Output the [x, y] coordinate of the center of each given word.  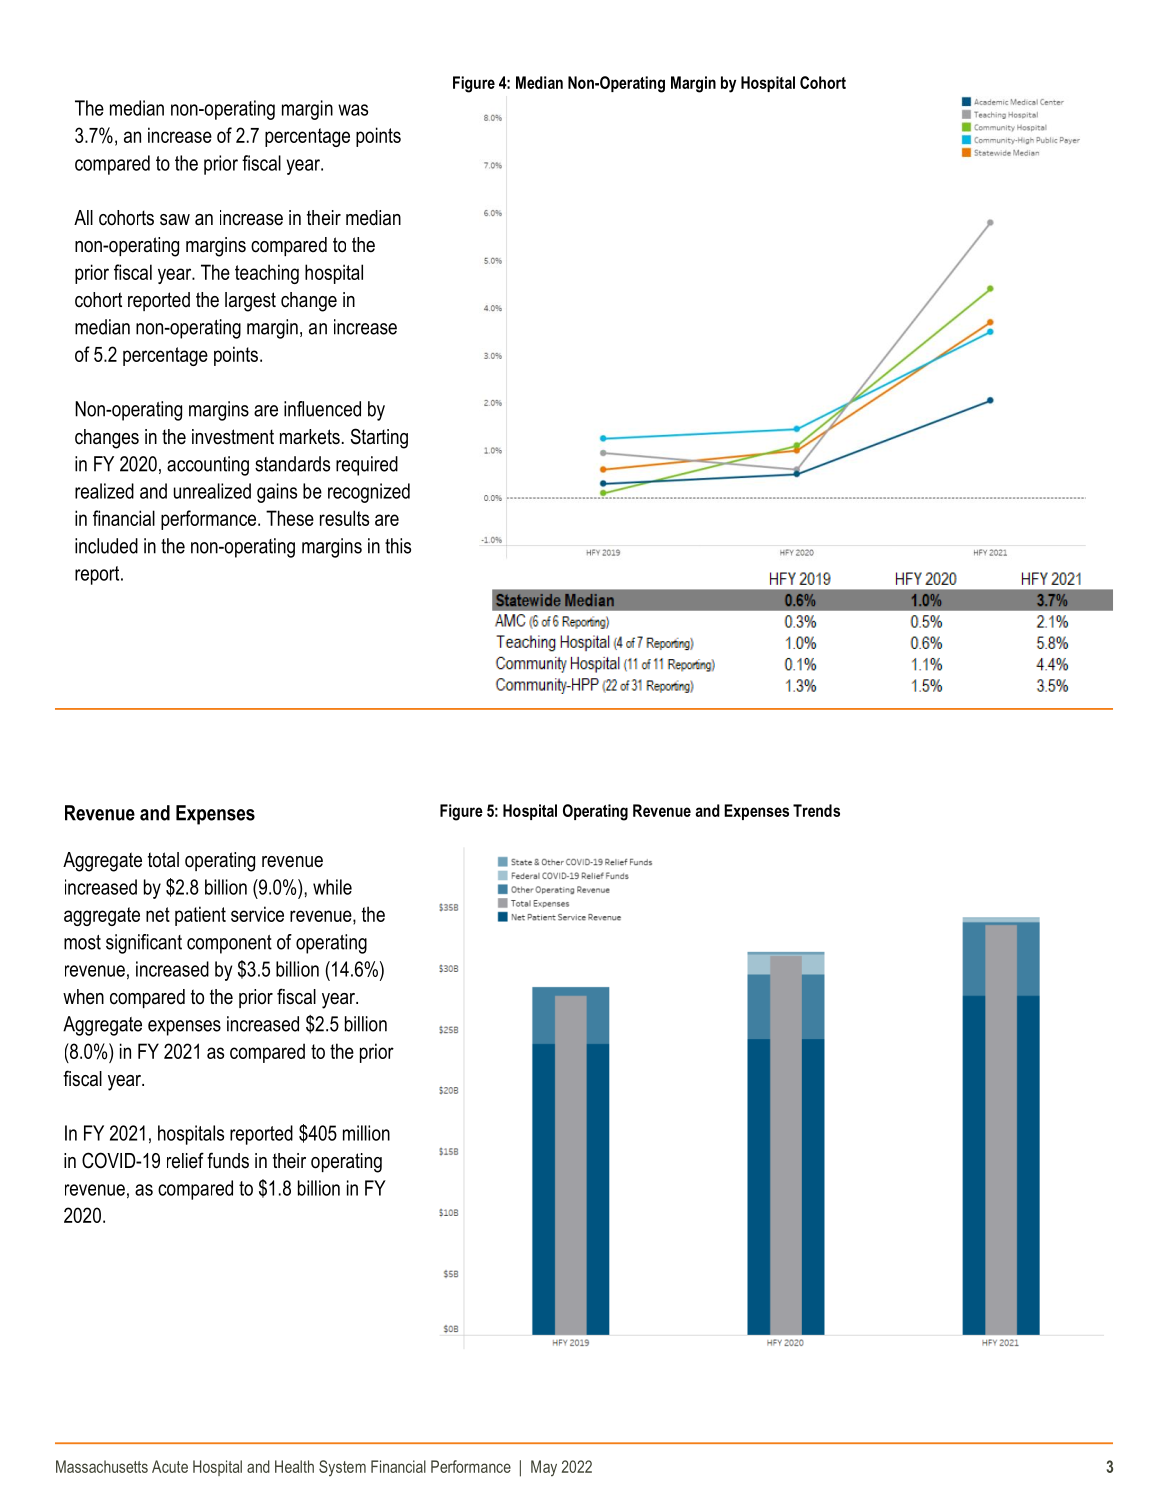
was [353, 110]
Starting [379, 438]
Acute [170, 1466]
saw [175, 220]
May [544, 1468]
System [342, 1468]
